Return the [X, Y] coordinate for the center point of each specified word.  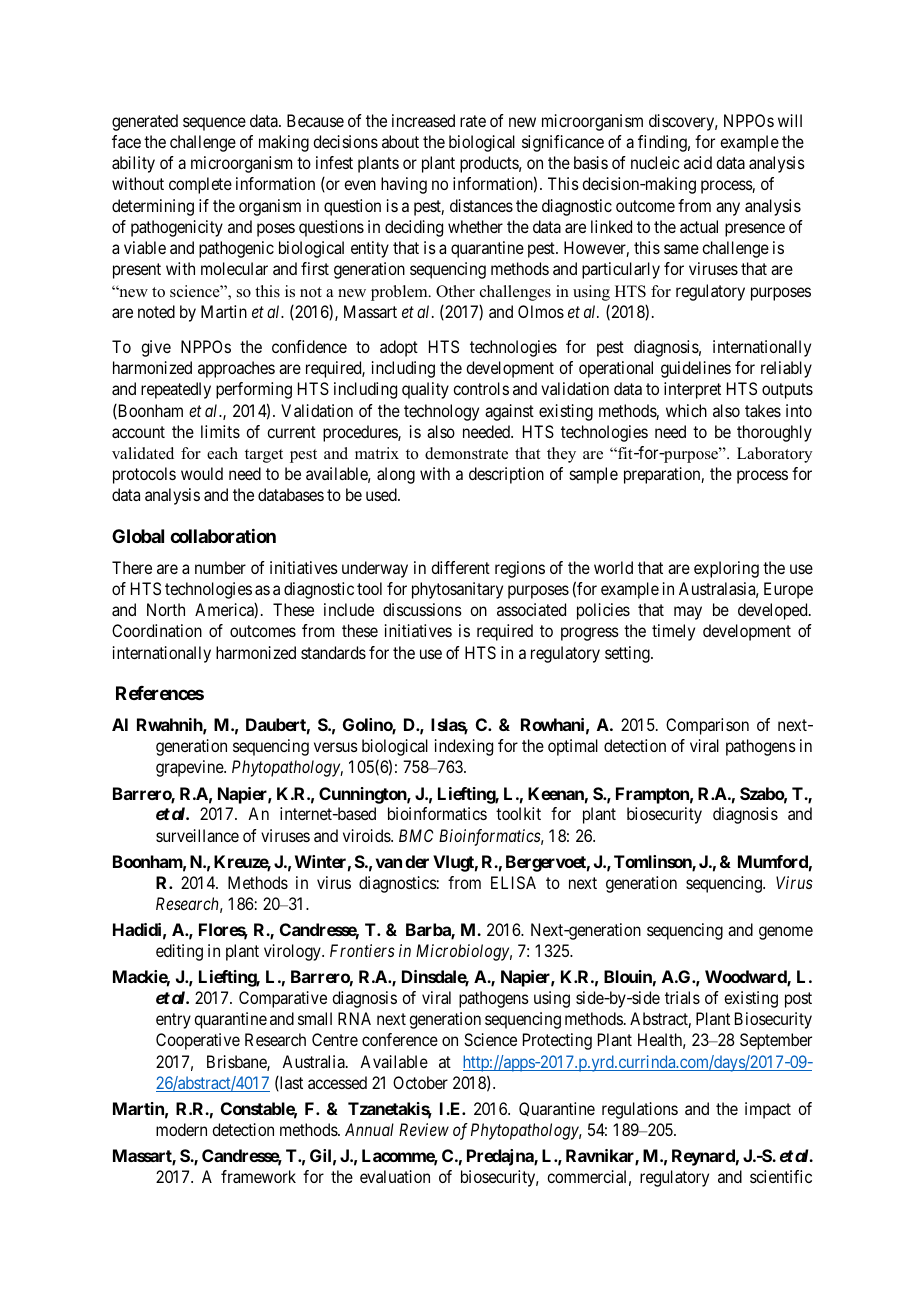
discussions [422, 609]
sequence [214, 124]
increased [423, 120]
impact [768, 1110]
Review [424, 1129]
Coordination [157, 630]
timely [673, 632]
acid [698, 162]
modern [181, 1129]
